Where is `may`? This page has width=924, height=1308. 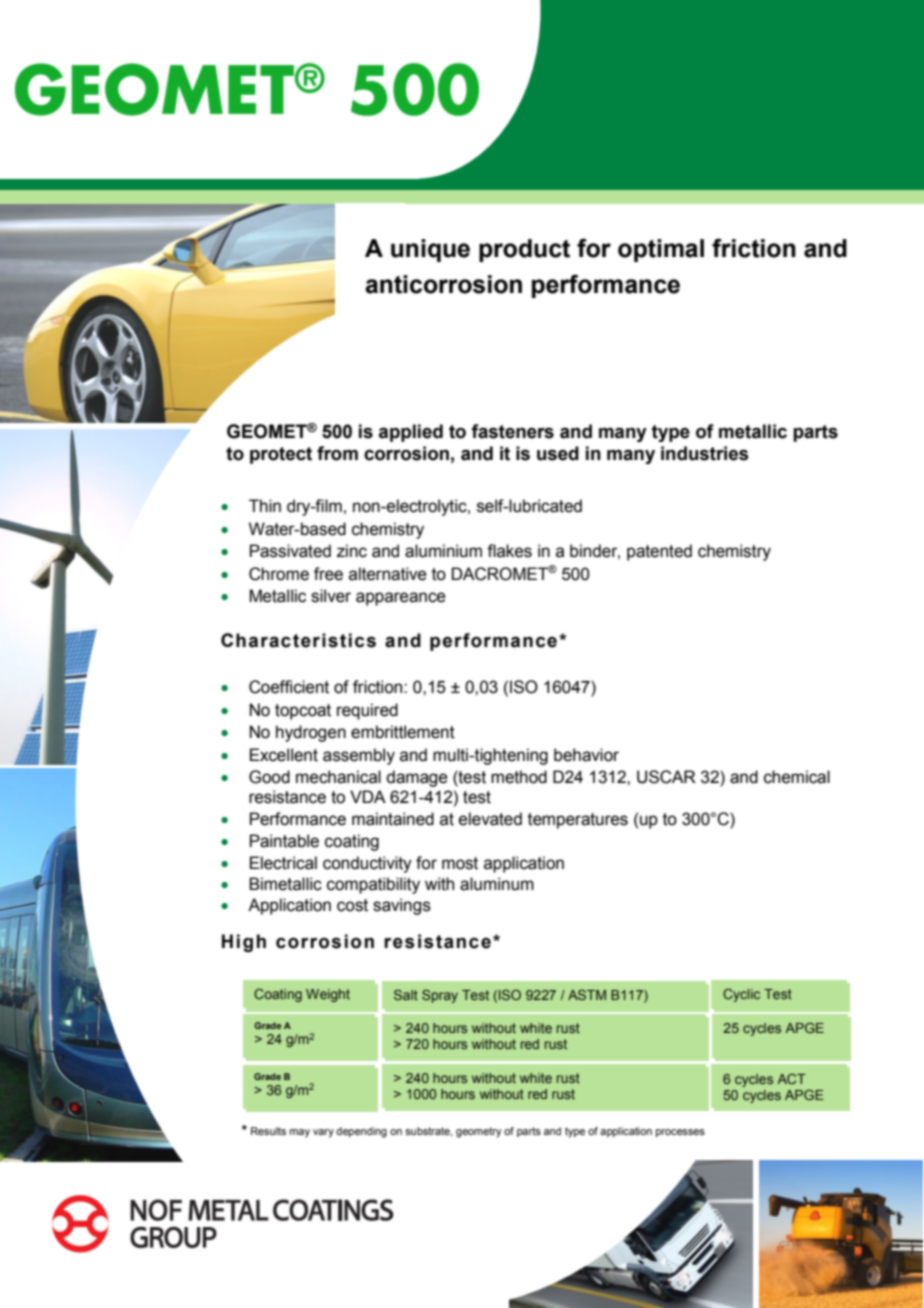
may is located at coordinates (300, 1133).
